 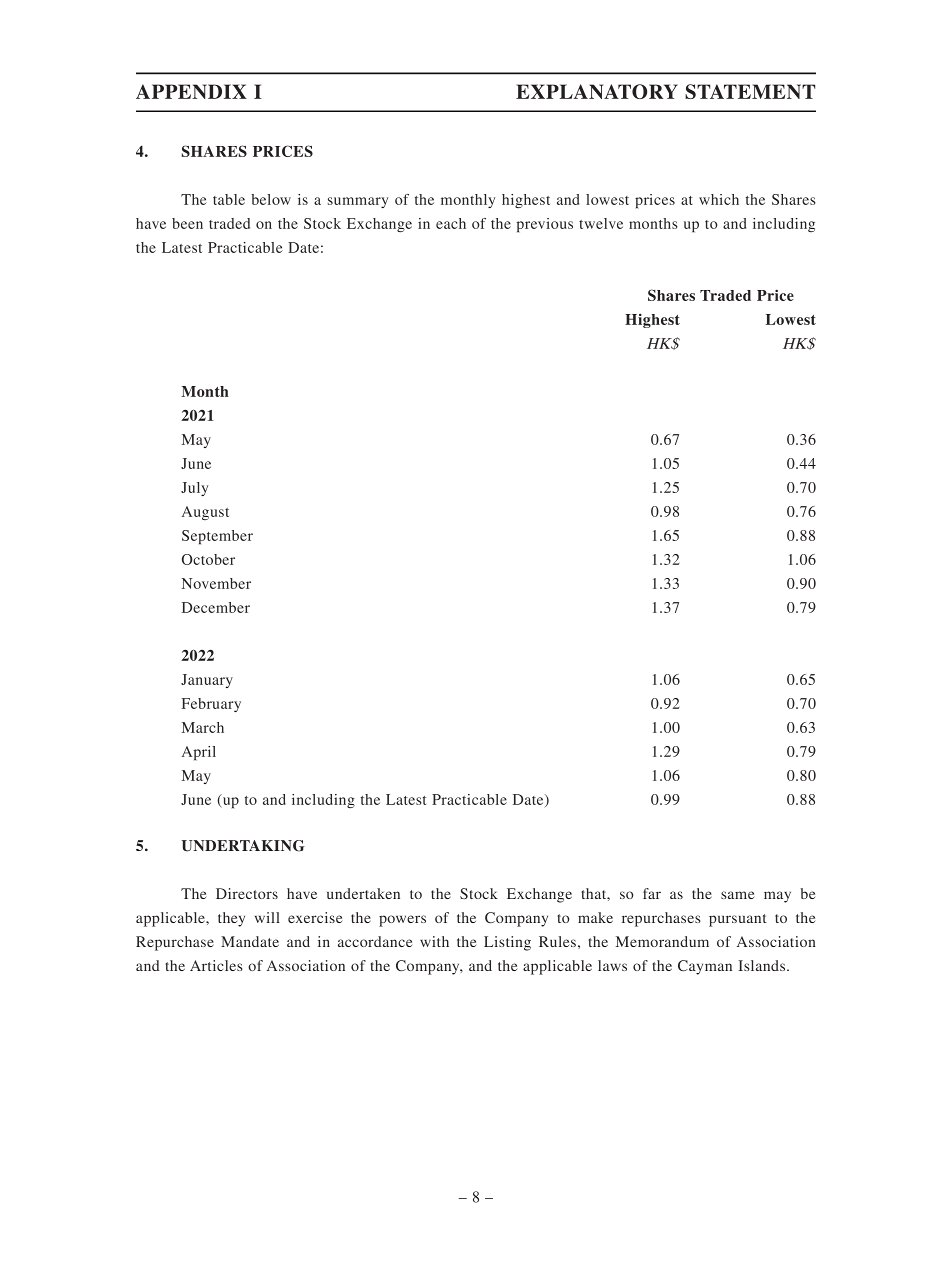 What do you see at coordinates (597, 91) in the screenshot?
I see `EXPLANATORY` at bounding box center [597, 91].
